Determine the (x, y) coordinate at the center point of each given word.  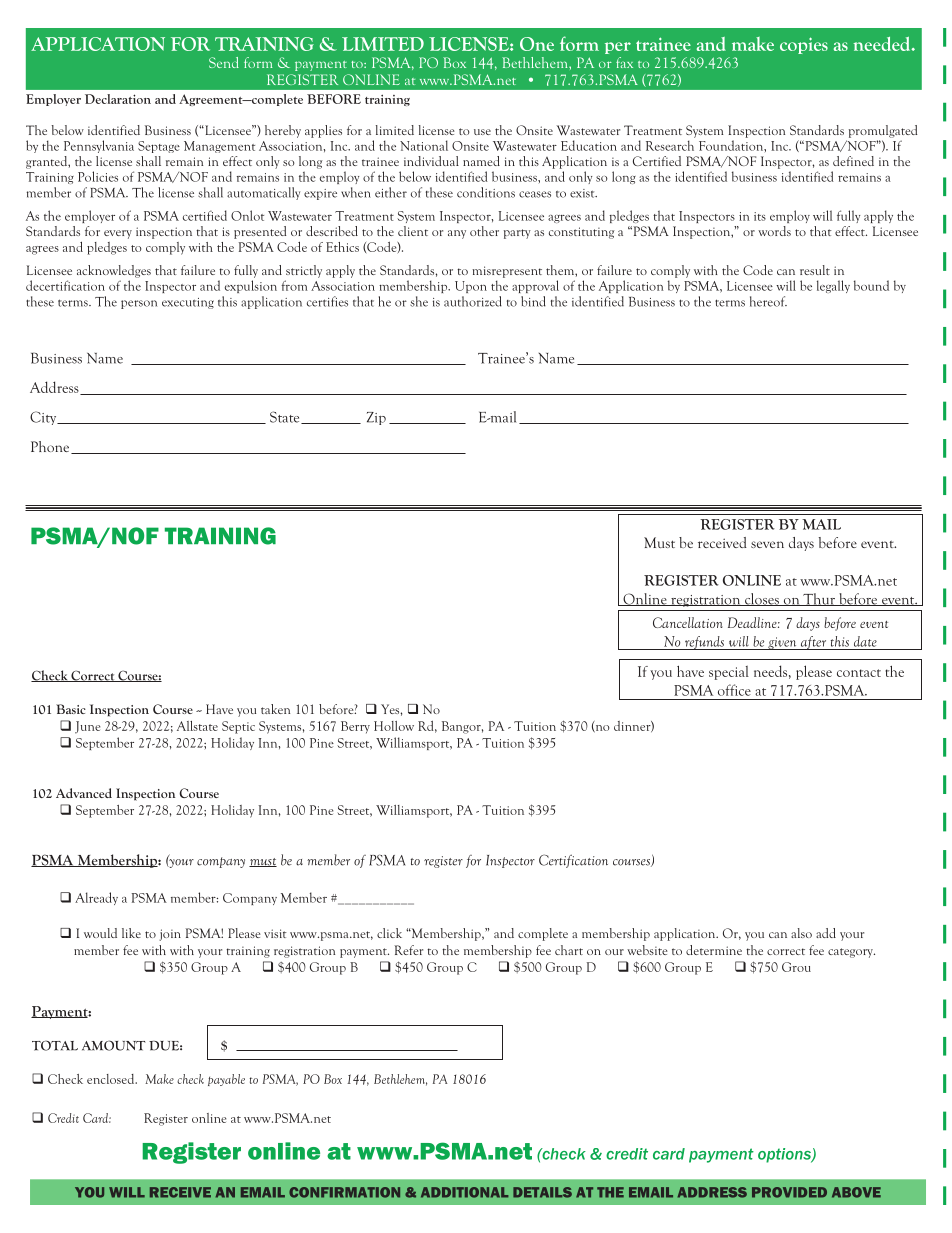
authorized (473, 301)
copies (804, 45)
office (734, 690)
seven (767, 544)
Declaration (118, 99)
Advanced (84, 793)
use (482, 132)
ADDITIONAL (465, 1192)
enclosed (112, 1079)
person (139, 304)
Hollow (394, 726)
